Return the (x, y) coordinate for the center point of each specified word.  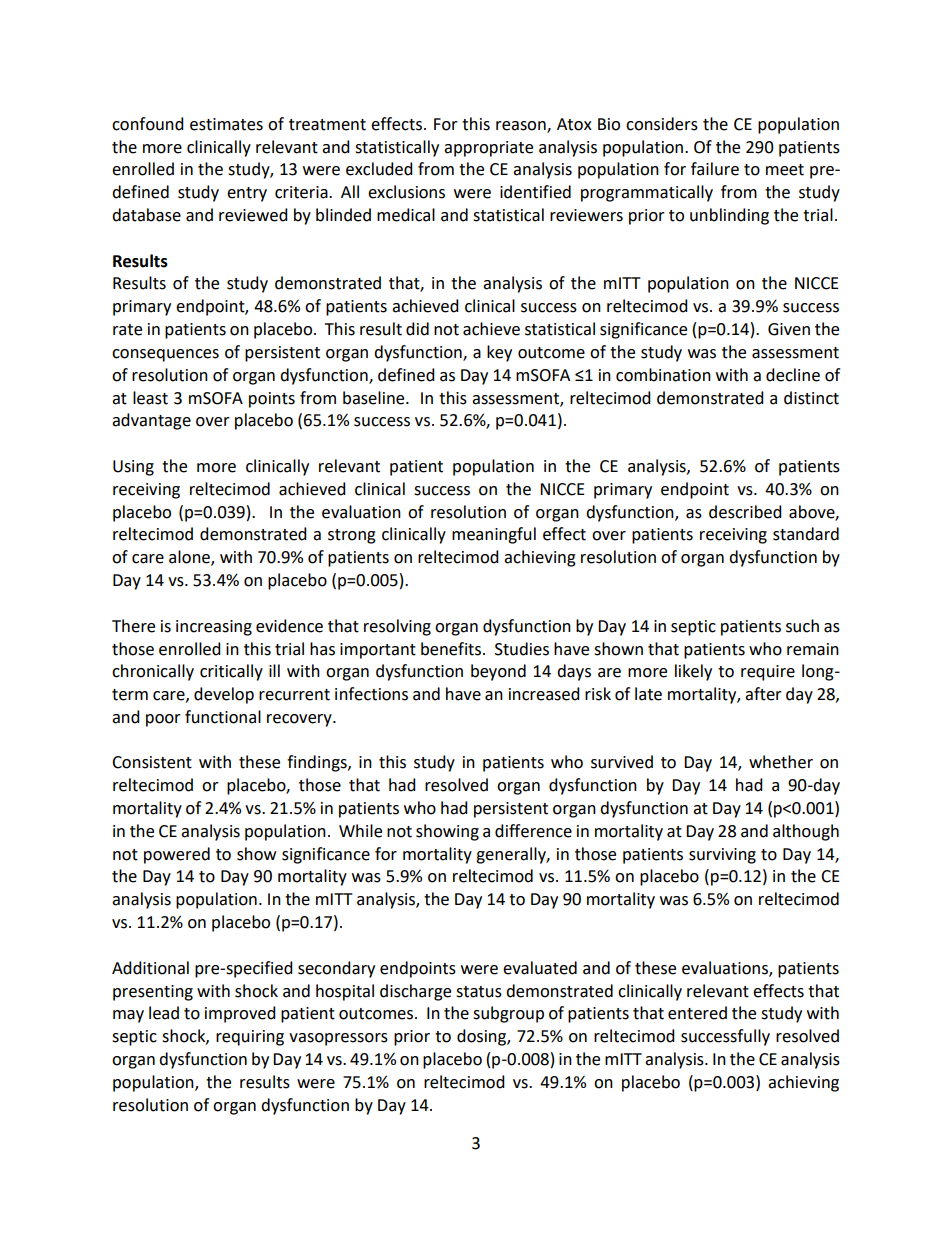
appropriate (488, 149)
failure (715, 169)
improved (240, 1014)
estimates (226, 124)
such (802, 626)
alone (190, 558)
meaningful (494, 535)
